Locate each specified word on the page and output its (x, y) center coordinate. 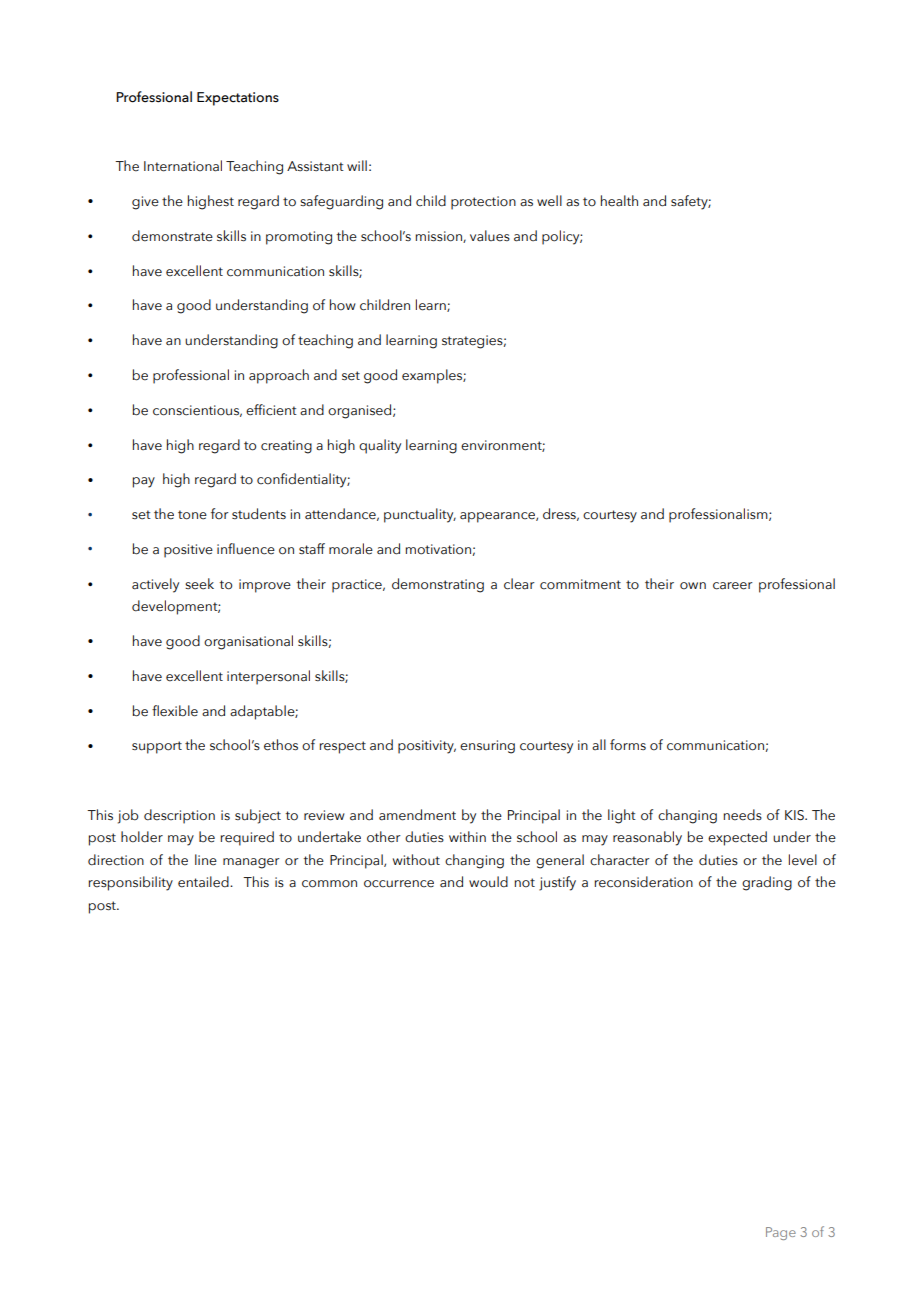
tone (192, 515)
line (206, 860)
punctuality (420, 515)
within (467, 836)
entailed (204, 882)
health (619, 201)
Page (781, 1233)
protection (483, 203)
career (733, 586)
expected (737, 838)
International (183, 166)
